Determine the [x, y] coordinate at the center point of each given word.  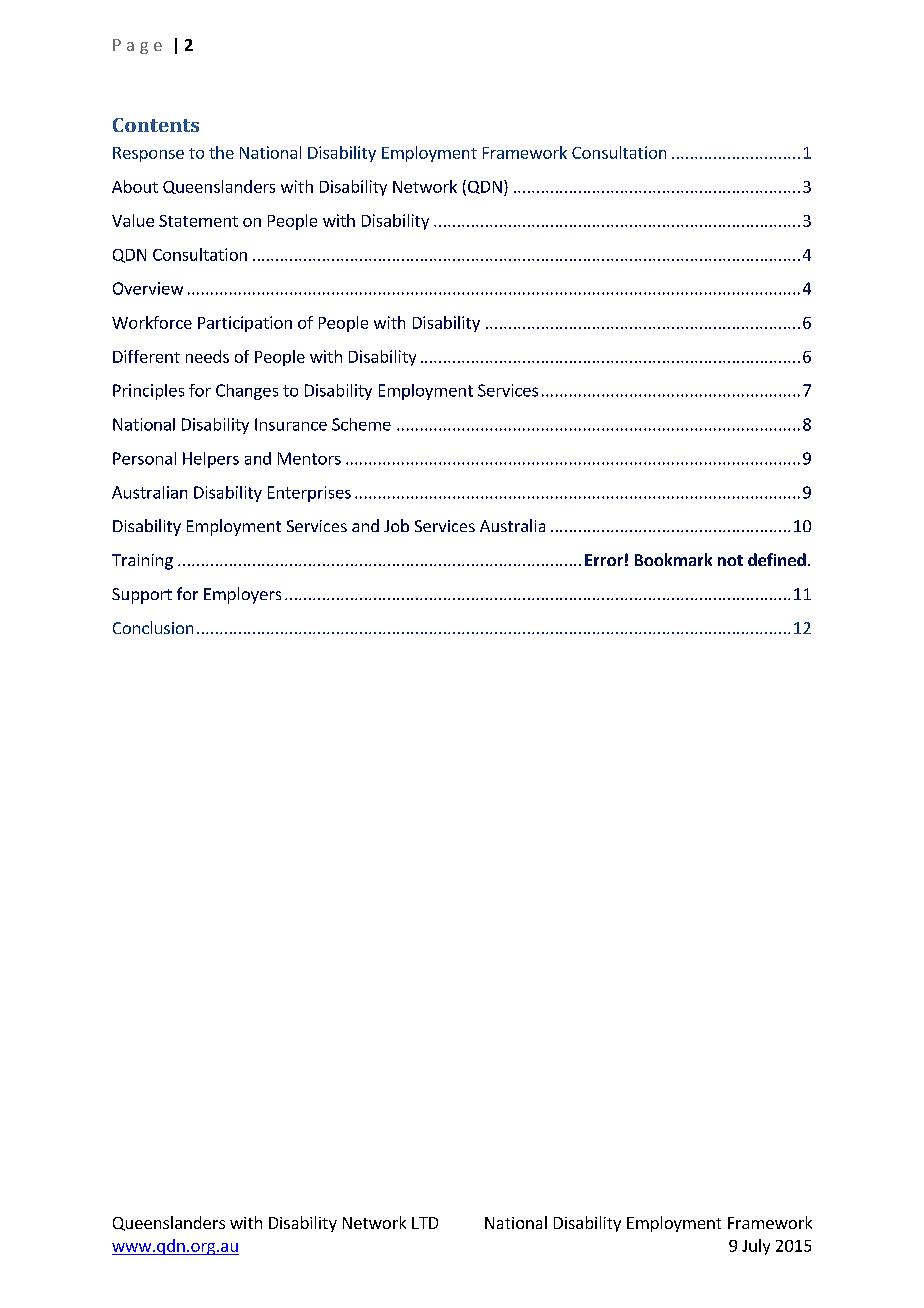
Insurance [291, 424]
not [730, 560]
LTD [425, 1223]
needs [207, 356]
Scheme [361, 424]
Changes [247, 392]
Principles [148, 392]
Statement [198, 221]
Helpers [211, 460]
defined [777, 559]
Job [396, 525]
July [756, 1247]
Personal [144, 458]
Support [142, 596]
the [221, 152]
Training [142, 562]
